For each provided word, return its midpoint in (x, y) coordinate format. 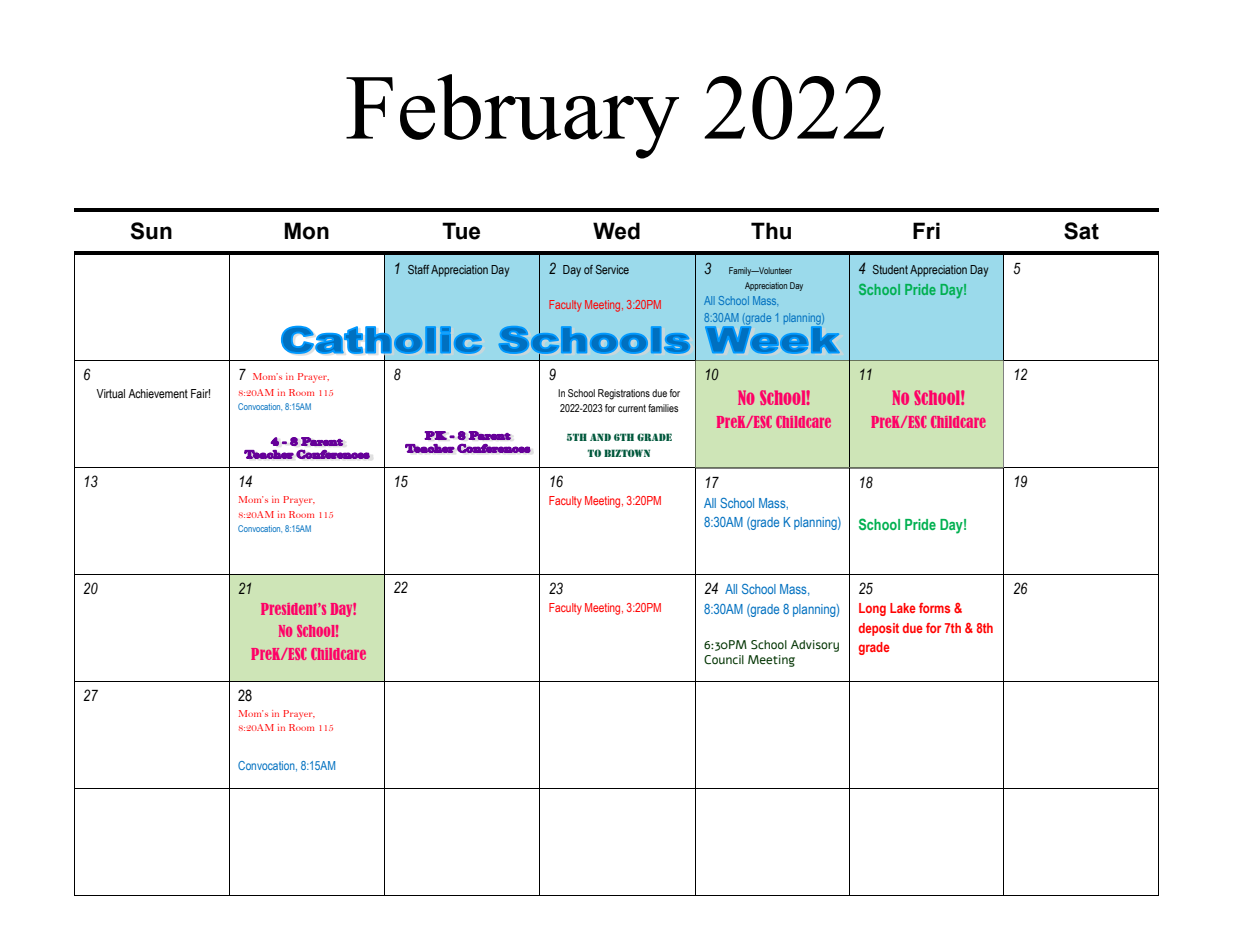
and (600, 437)
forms (934, 608)
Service (612, 269)
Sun (151, 231)
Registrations (624, 394)
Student (890, 269)
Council (724, 660)
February (512, 116)
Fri (926, 230)
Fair (200, 393)
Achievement (158, 393)
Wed (616, 231)
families (663, 408)
